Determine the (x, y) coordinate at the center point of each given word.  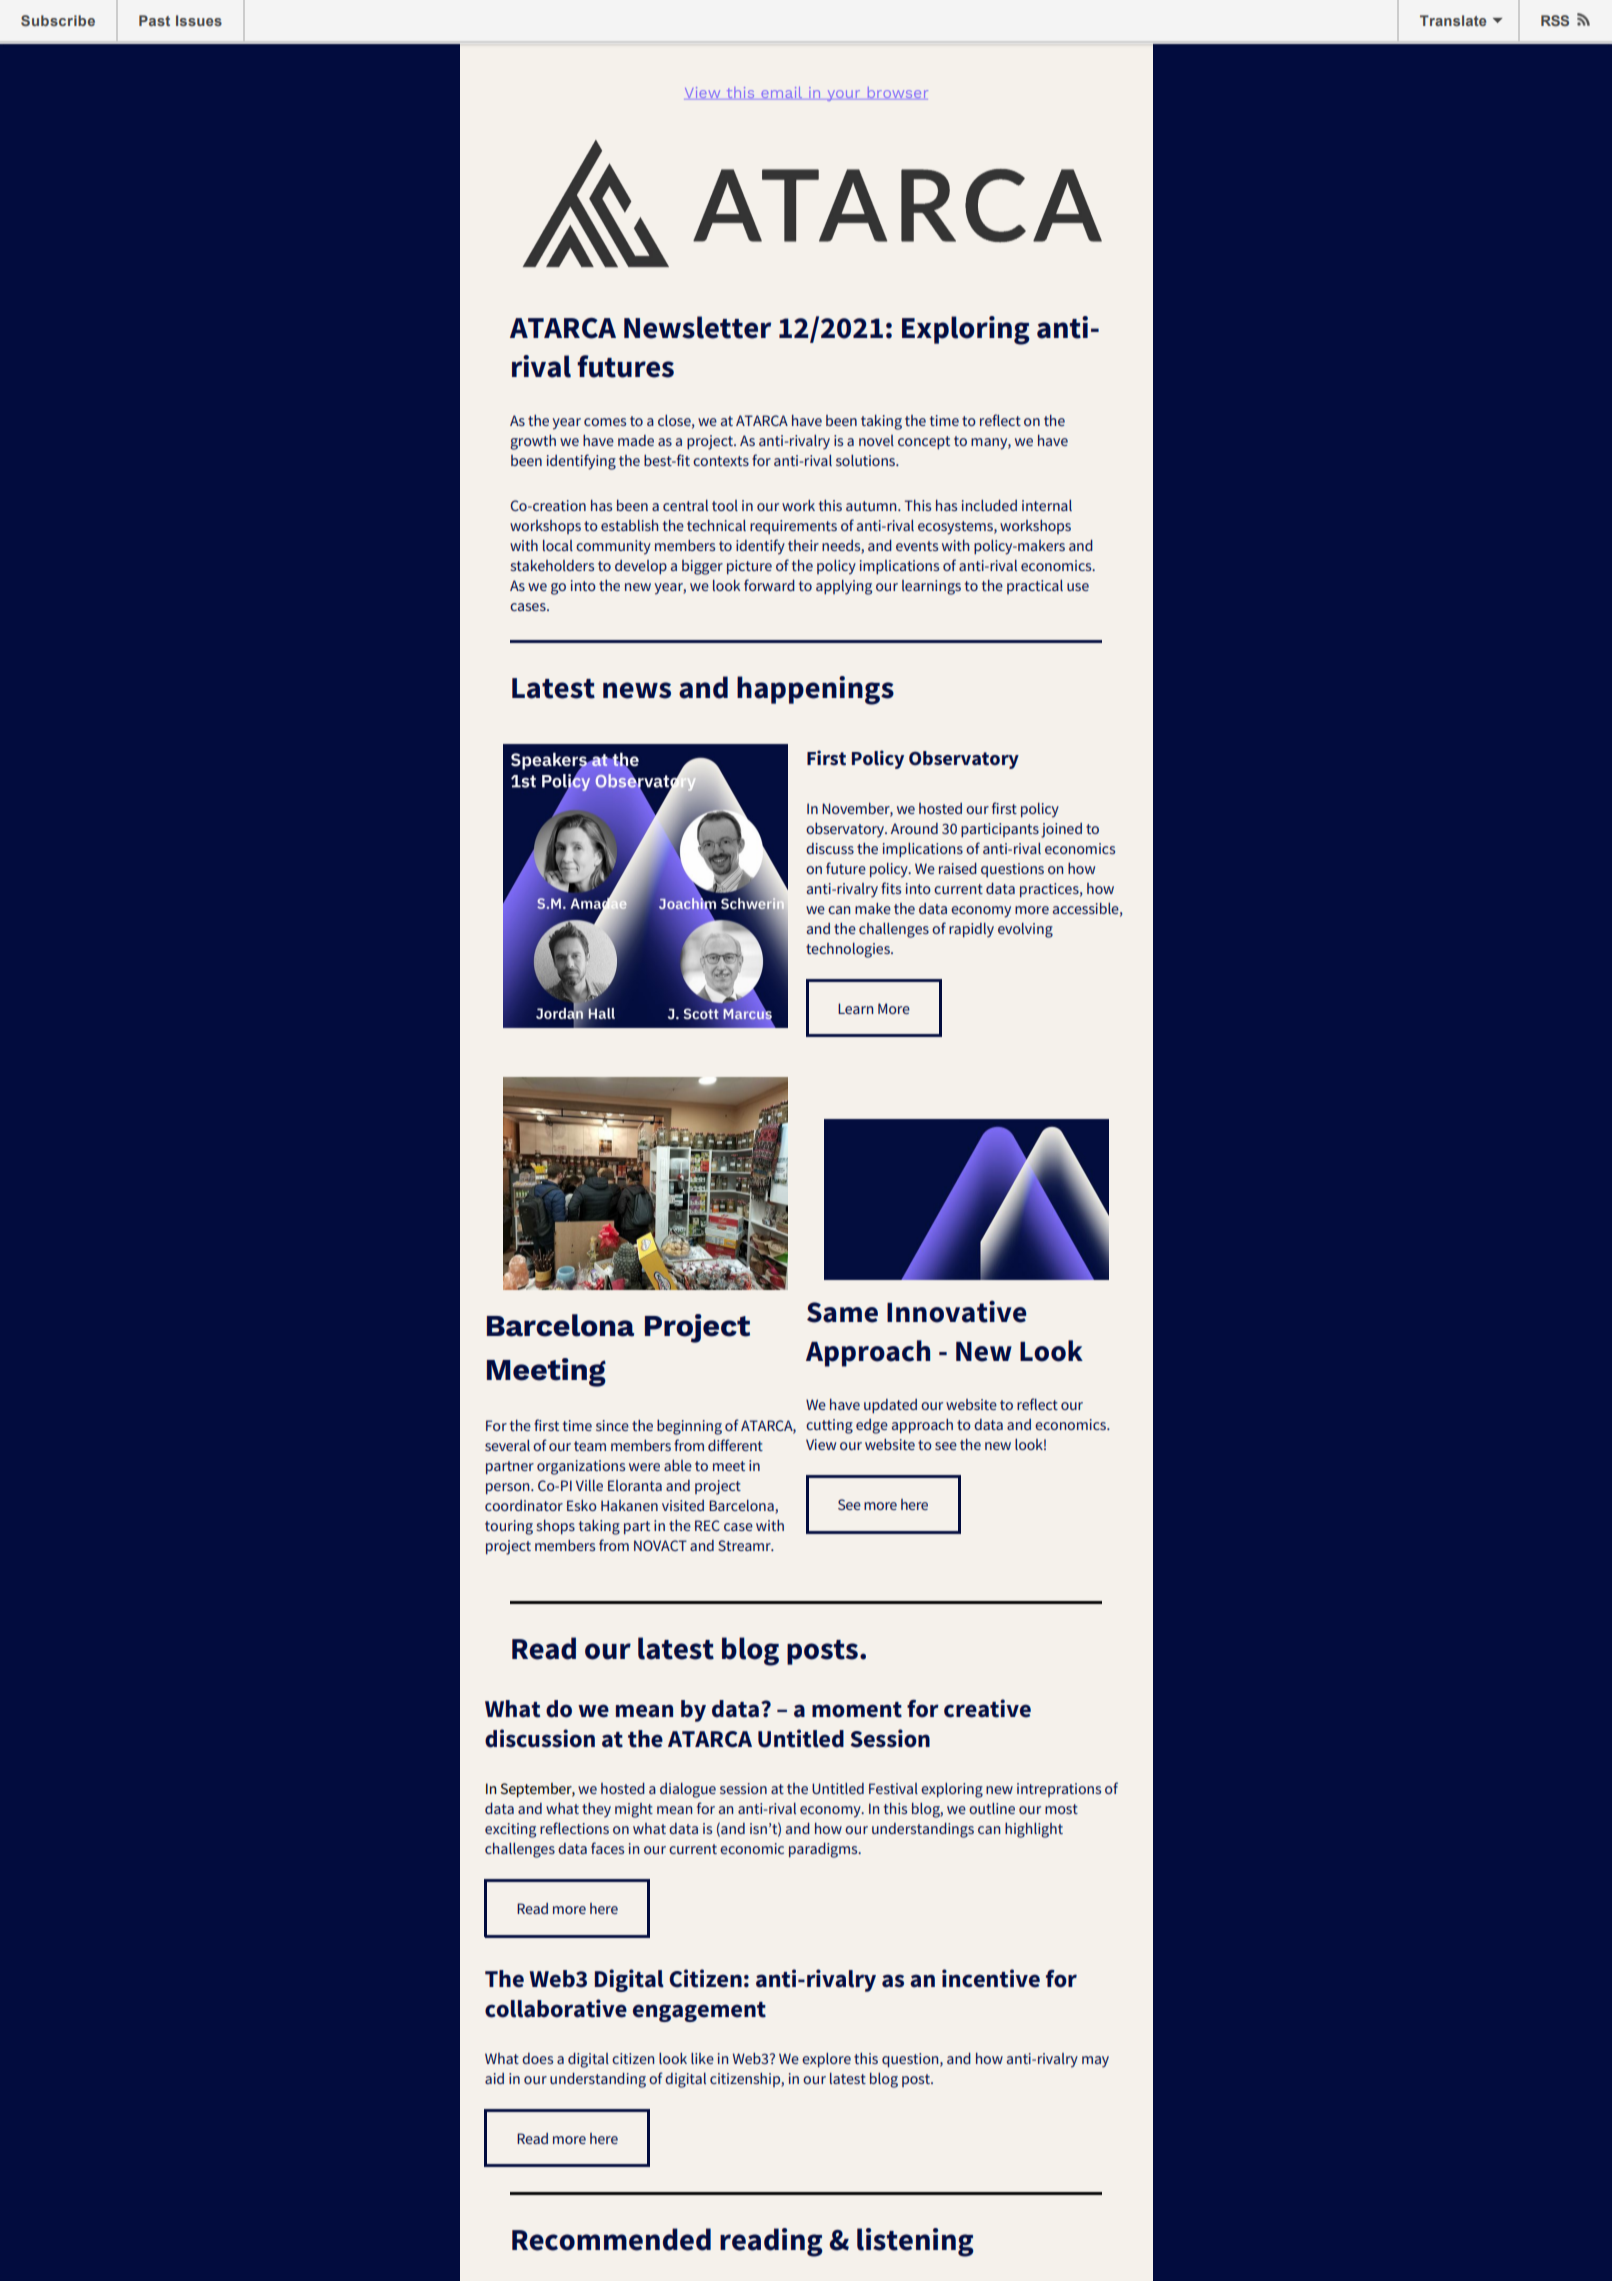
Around (914, 828)
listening (915, 2242)
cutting (829, 1426)
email (782, 93)
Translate (1453, 20)
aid (494, 2078)
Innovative (957, 1312)
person (509, 1489)
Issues (199, 20)
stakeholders (552, 565)
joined (1061, 830)
